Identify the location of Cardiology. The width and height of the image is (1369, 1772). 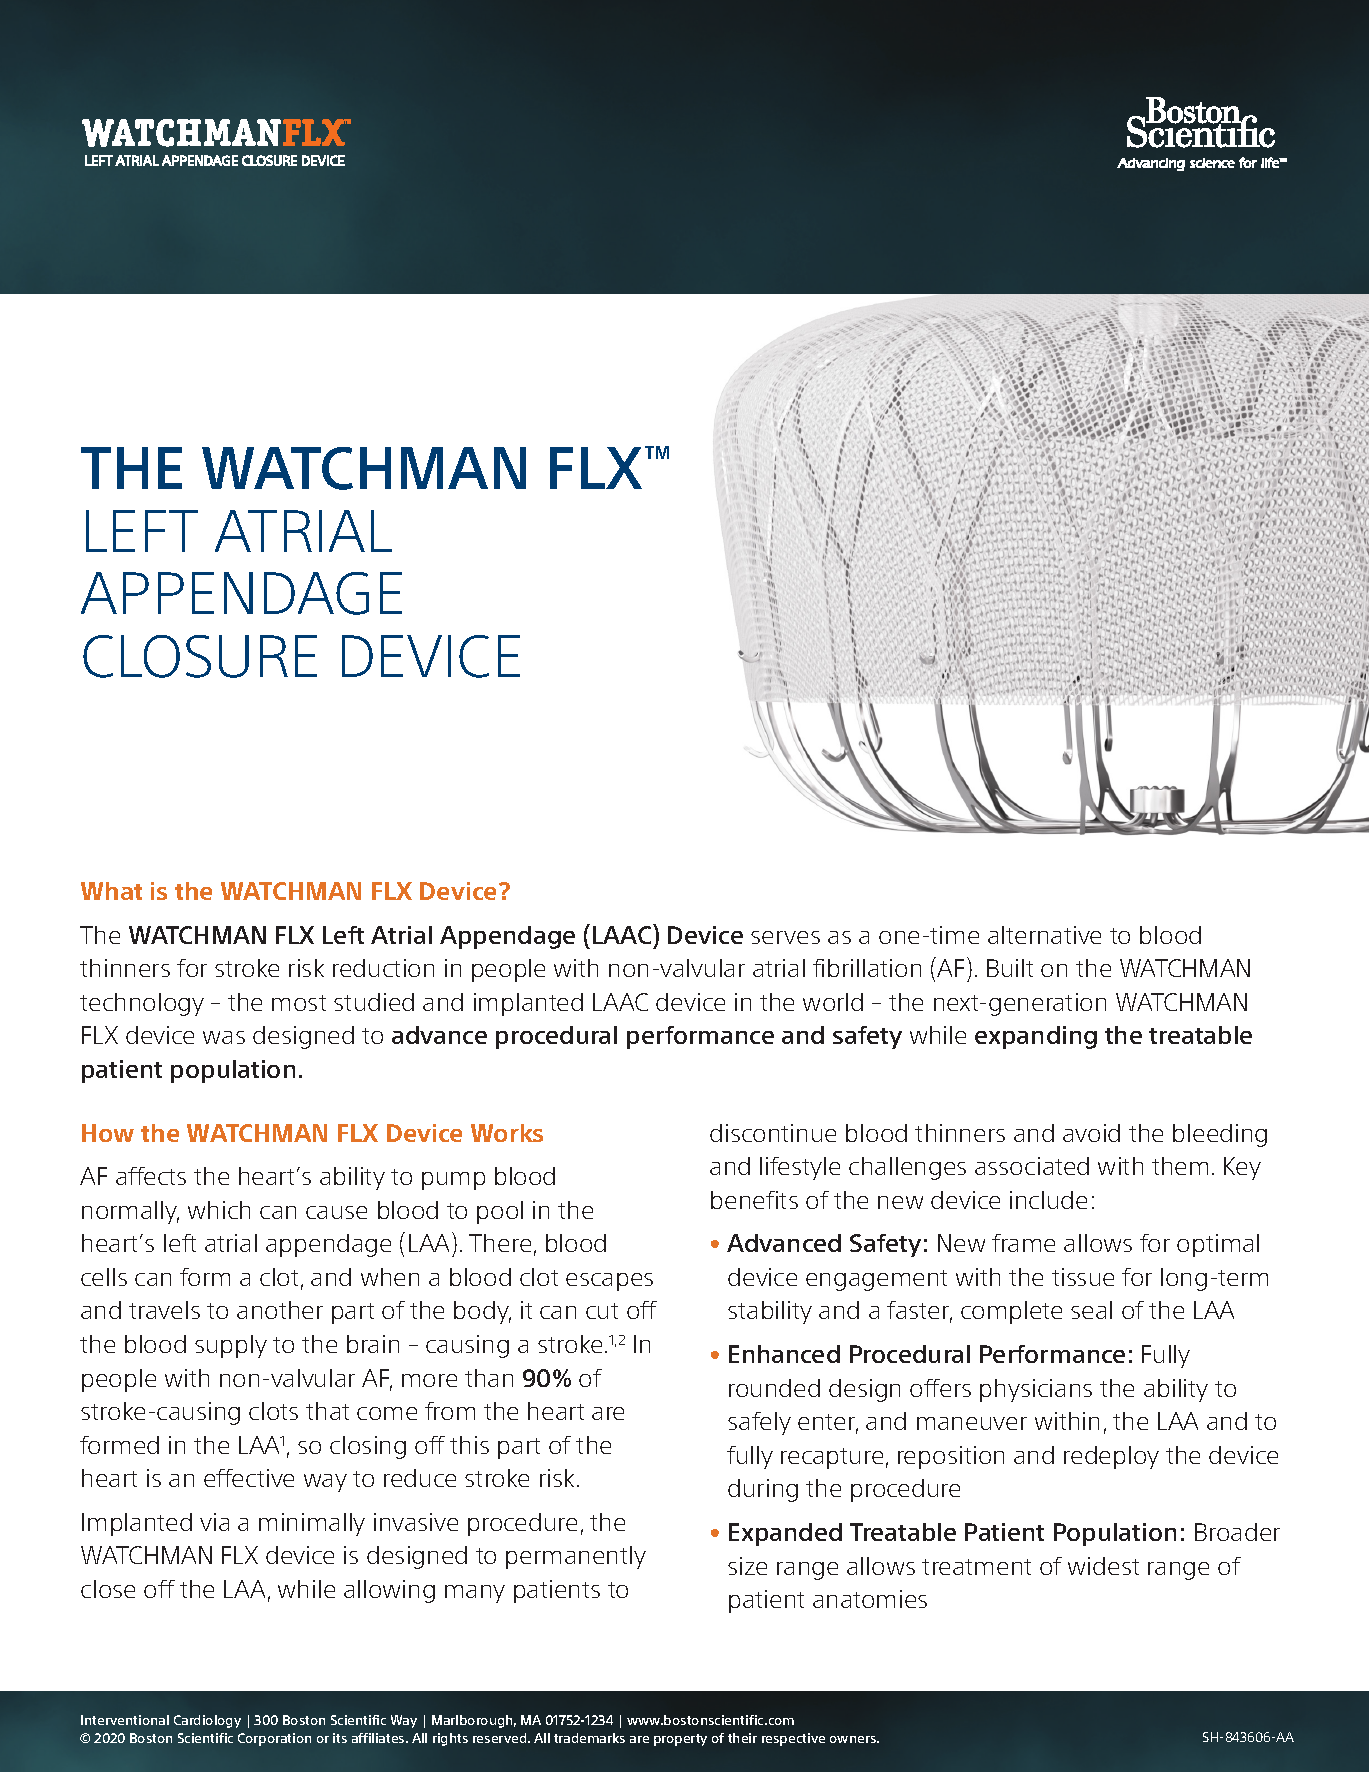
(207, 1721).
